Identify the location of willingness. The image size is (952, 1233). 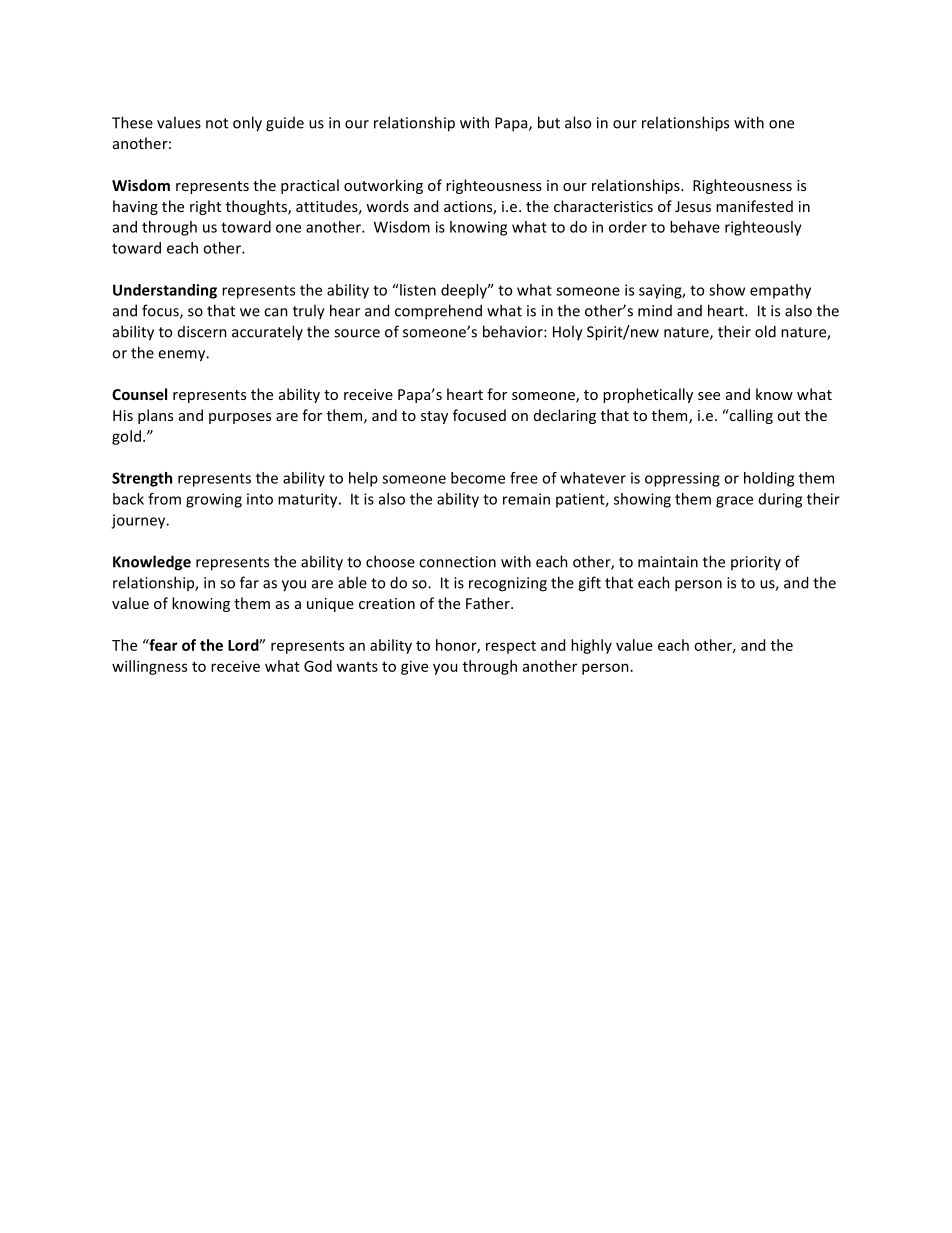
(149, 667).
